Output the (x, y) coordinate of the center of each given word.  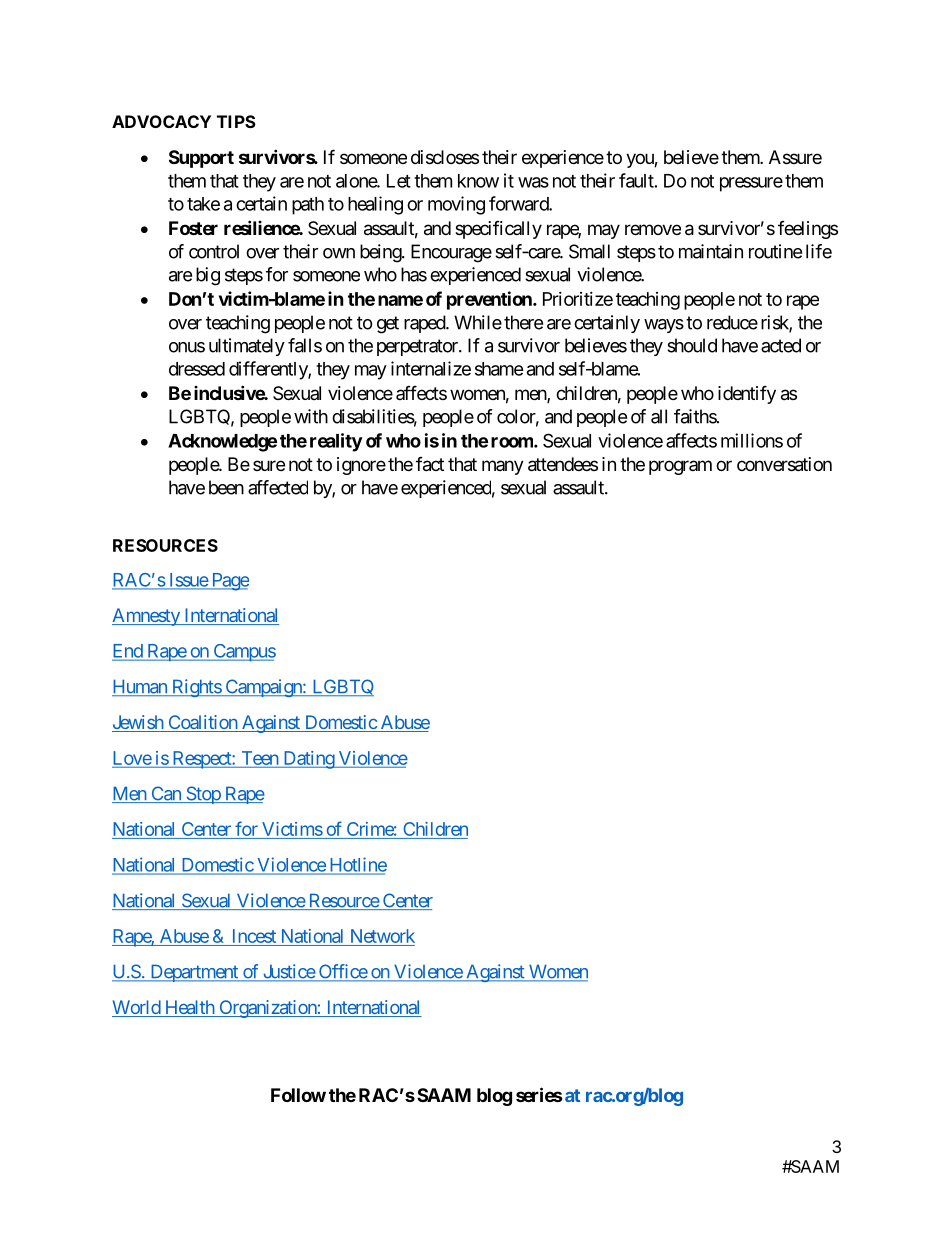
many (503, 467)
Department (194, 973)
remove (653, 229)
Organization (267, 1009)
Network (381, 937)
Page (229, 582)
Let (399, 181)
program (680, 467)
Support (201, 159)
